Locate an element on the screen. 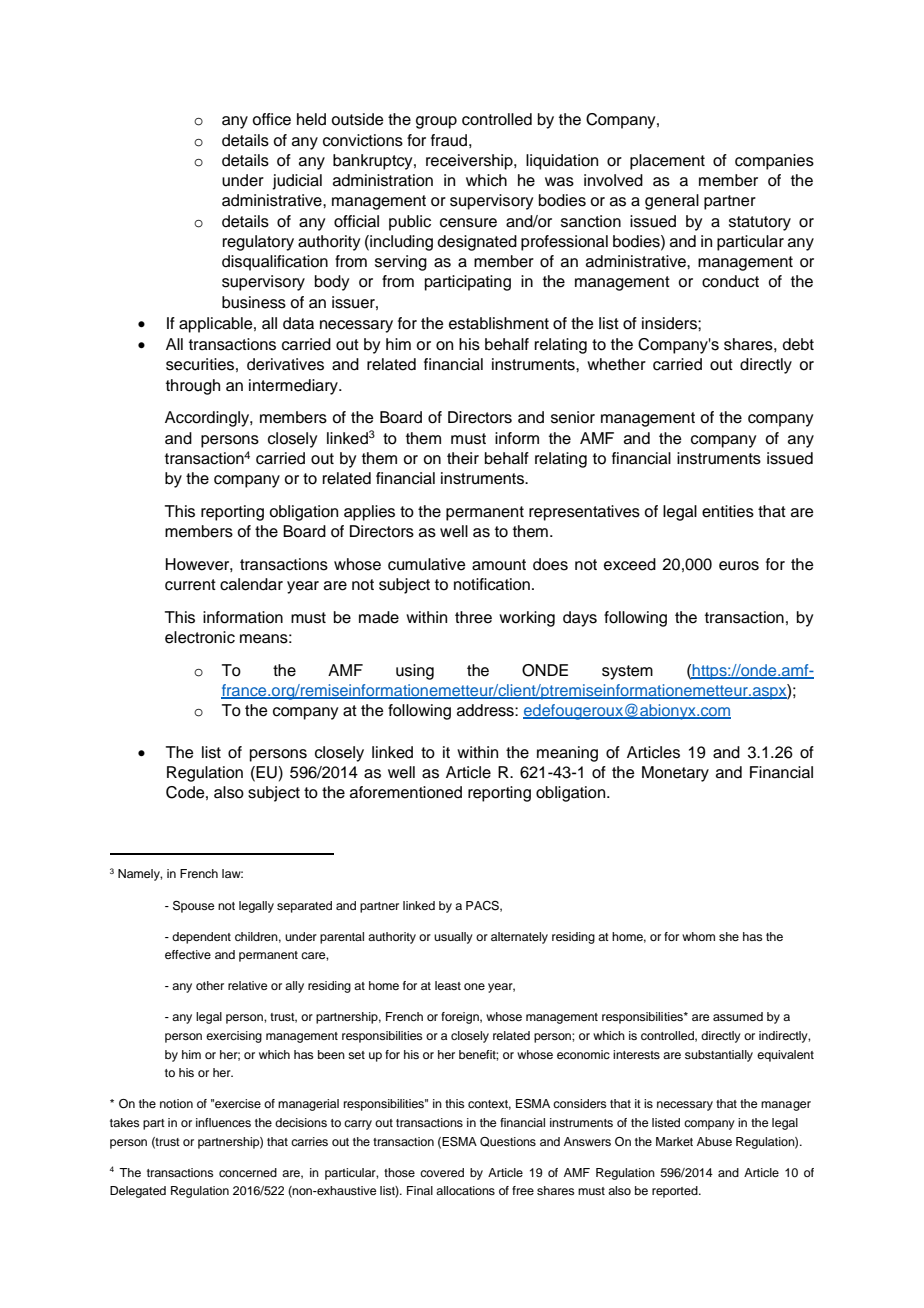 This screenshot has height=1308, width=924. concerned is located at coordinates (248, 1172).
